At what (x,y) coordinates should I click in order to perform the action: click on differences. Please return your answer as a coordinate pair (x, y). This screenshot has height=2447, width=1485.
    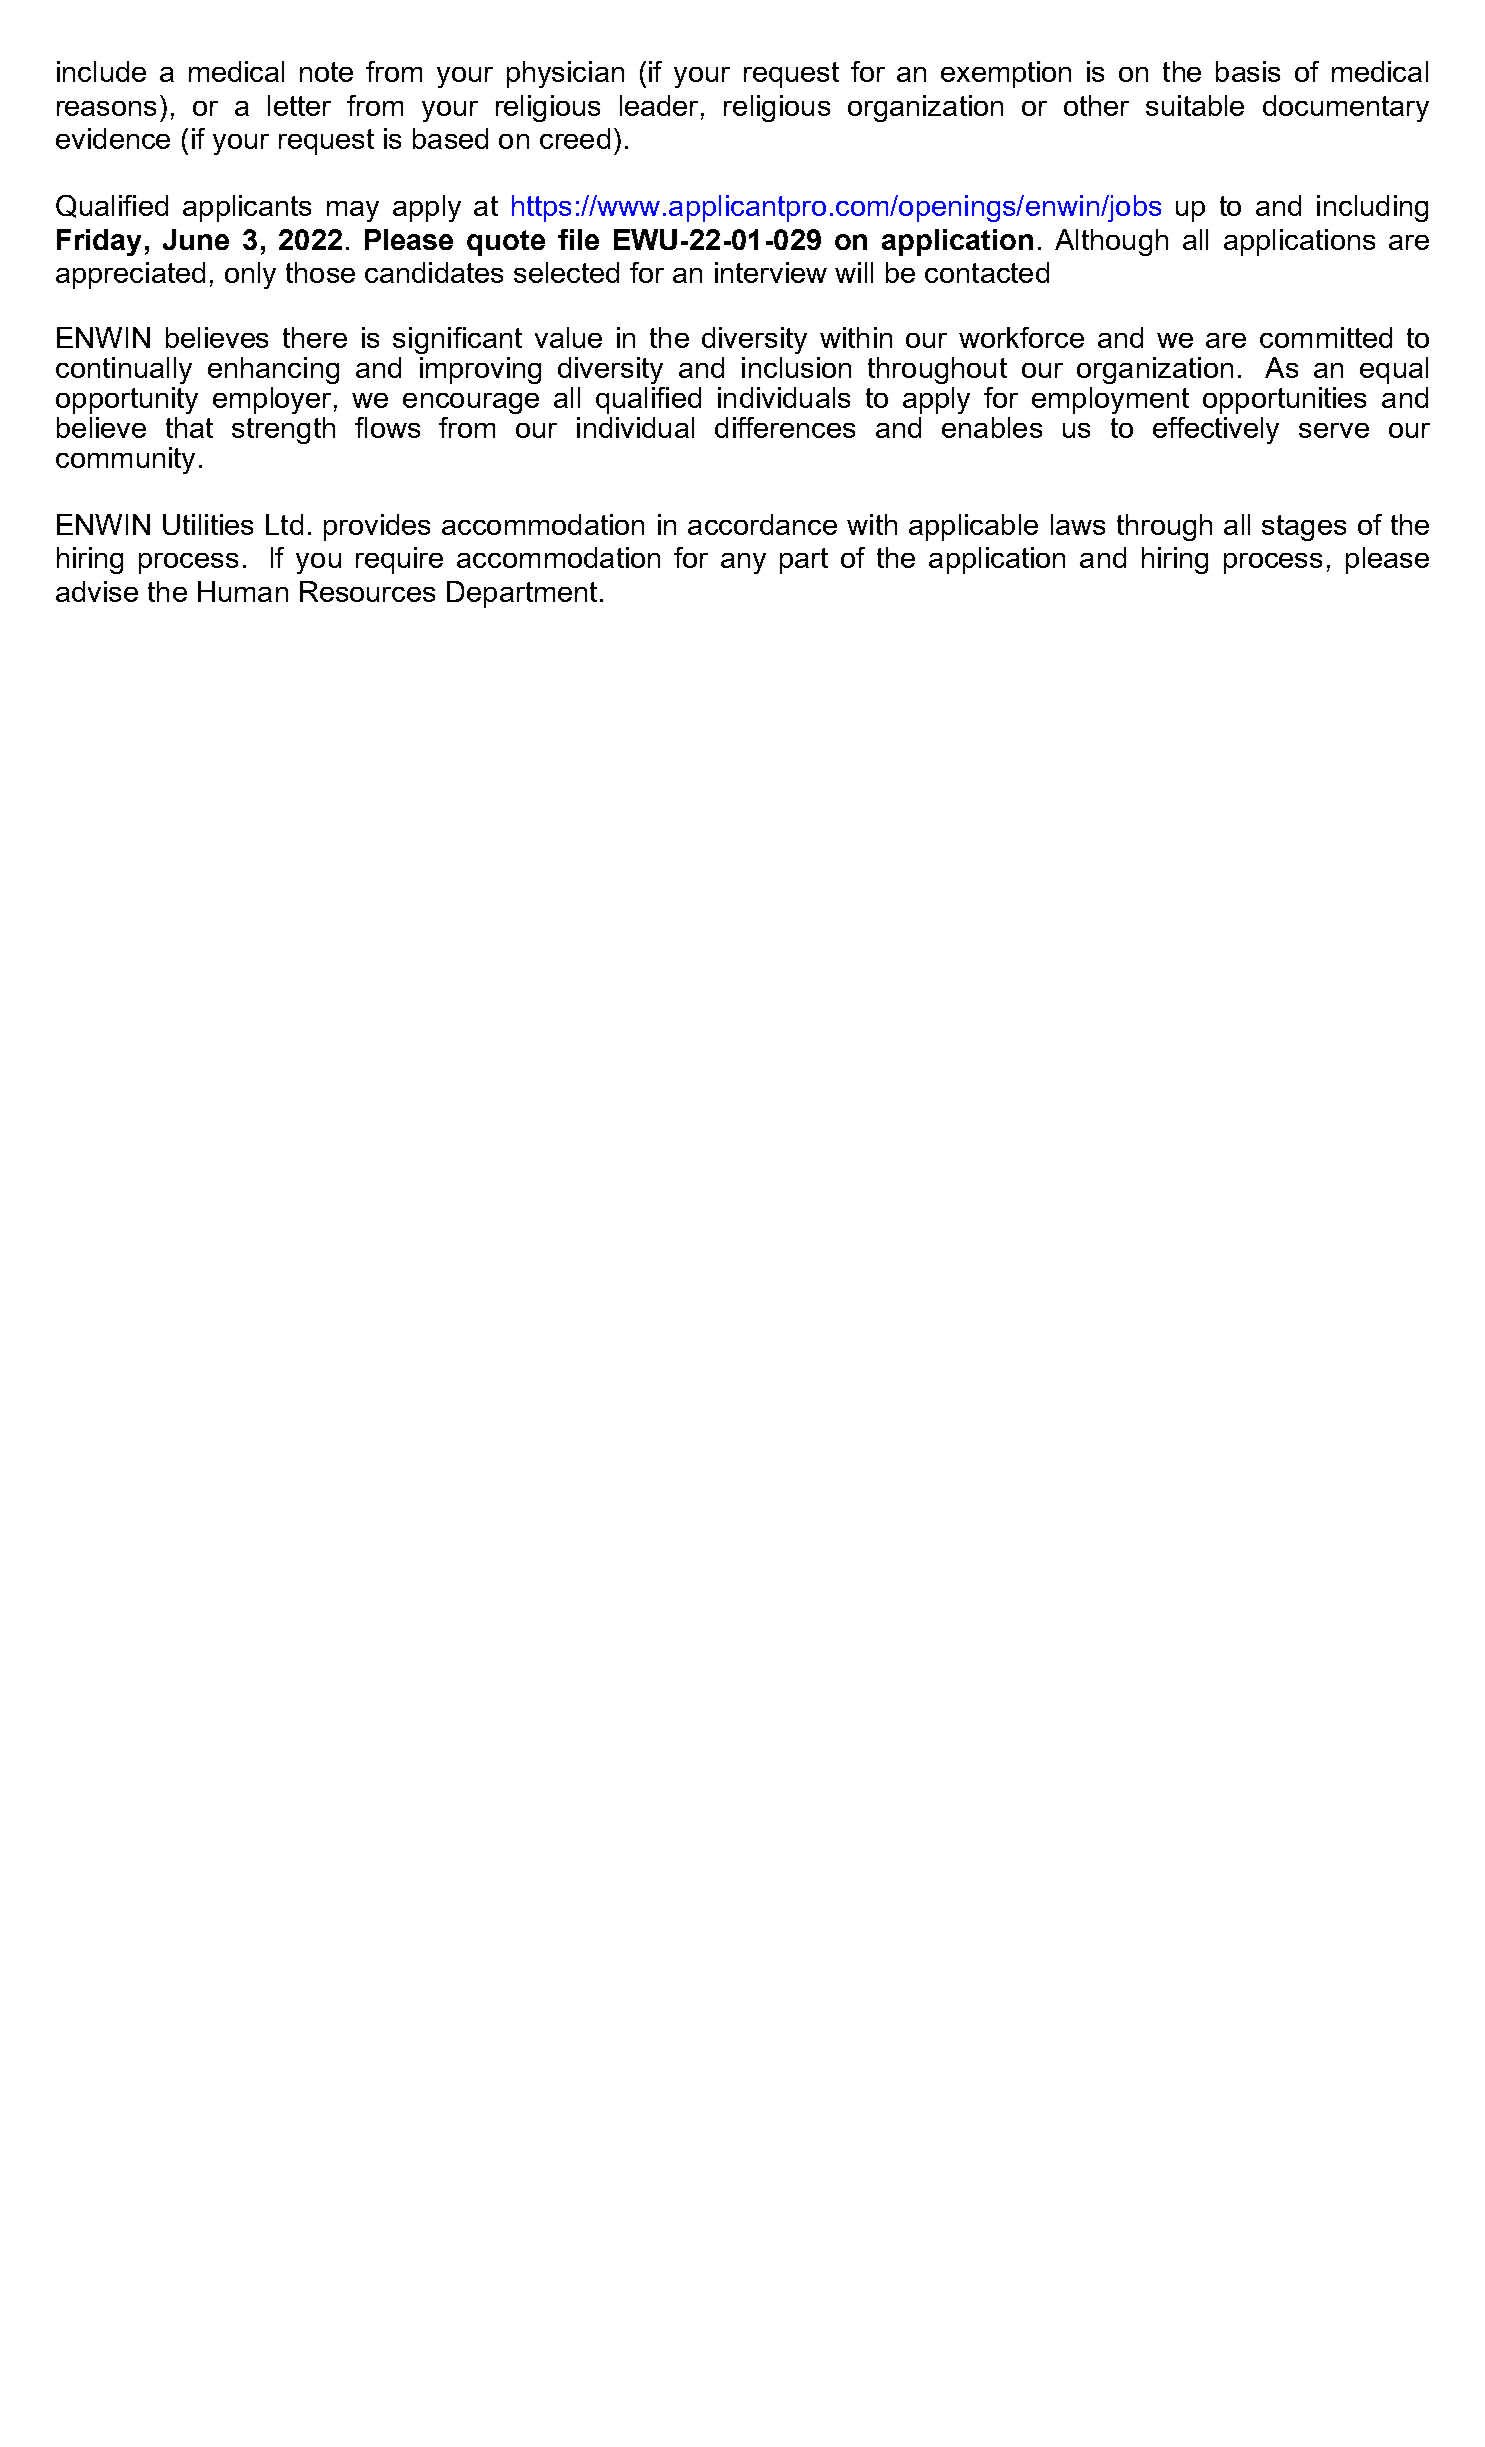
    Looking at the image, I should click on (785, 427).
